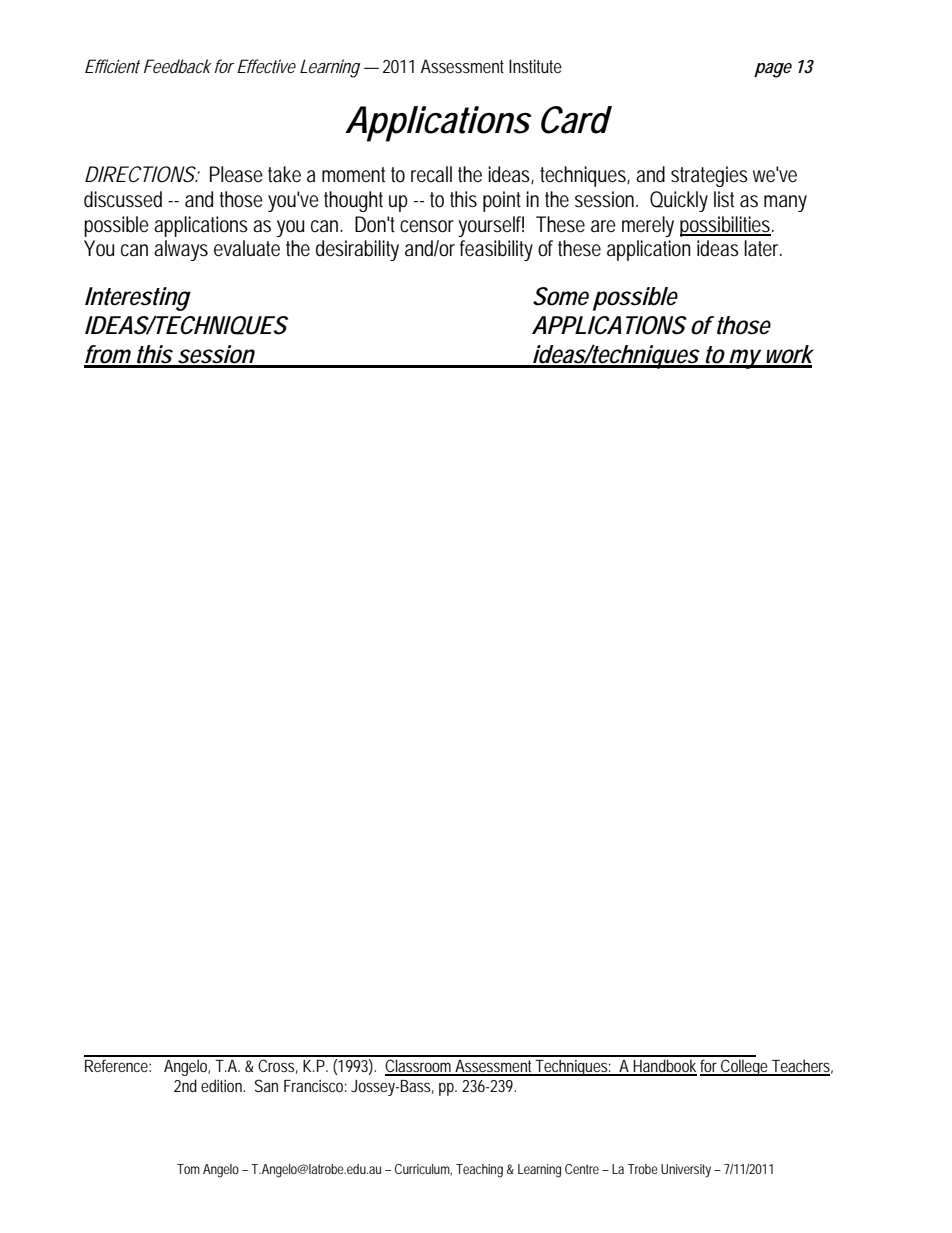 This document has height=1233, width=952. What do you see at coordinates (188, 1169) in the document?
I see `Tom` at bounding box center [188, 1169].
